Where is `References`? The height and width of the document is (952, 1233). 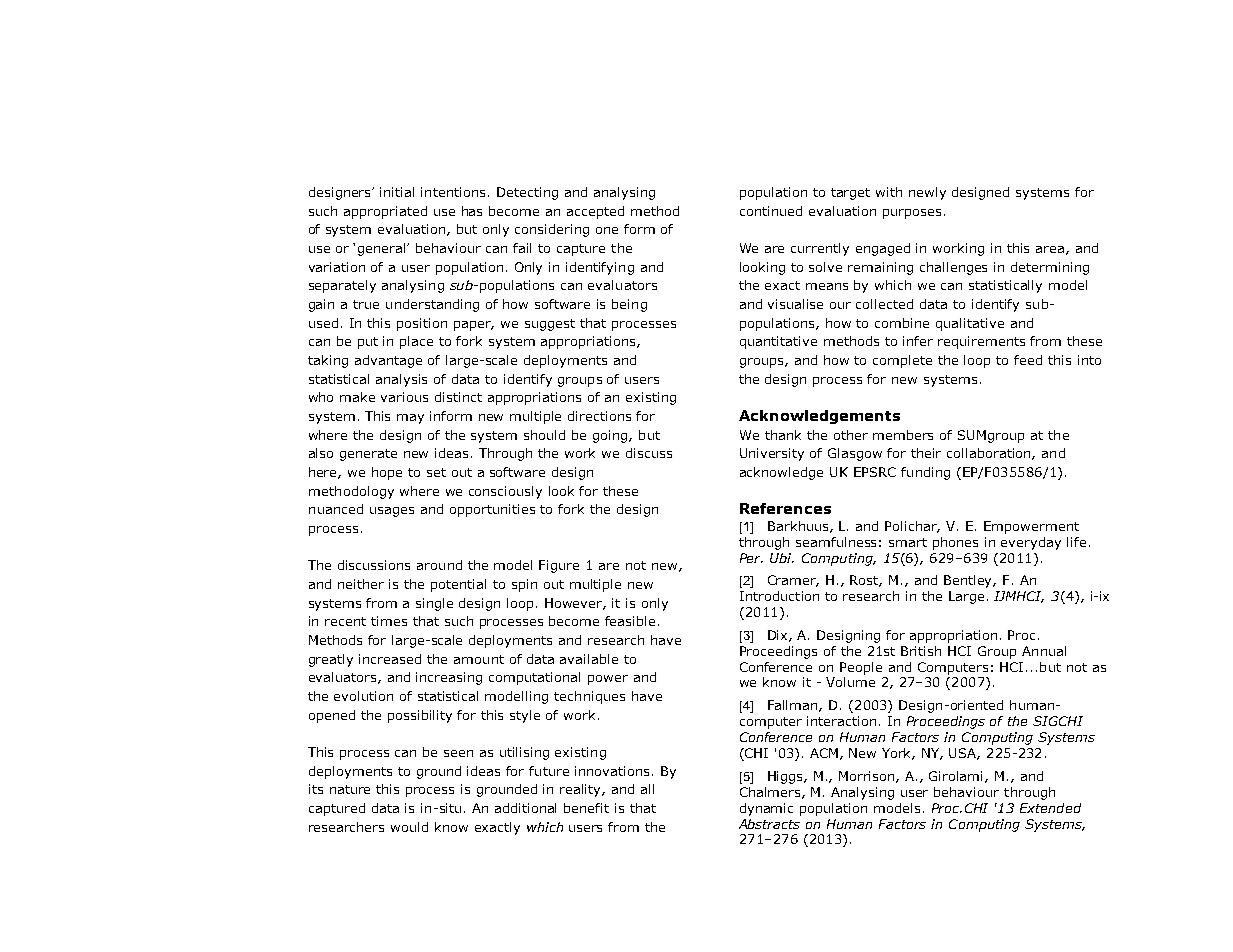
References is located at coordinates (785, 508).
